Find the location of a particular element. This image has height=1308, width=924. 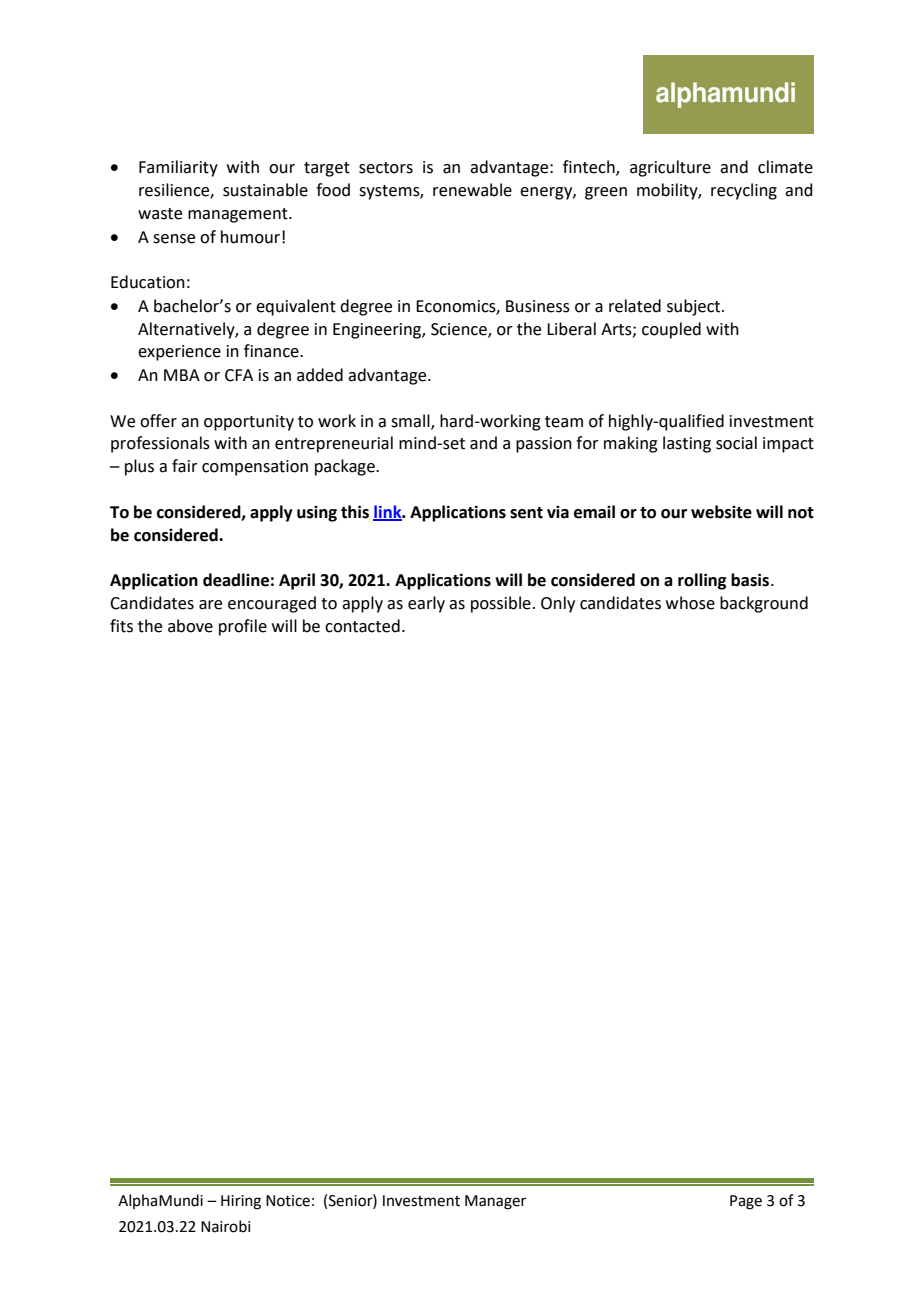

recycling is located at coordinates (744, 191).
